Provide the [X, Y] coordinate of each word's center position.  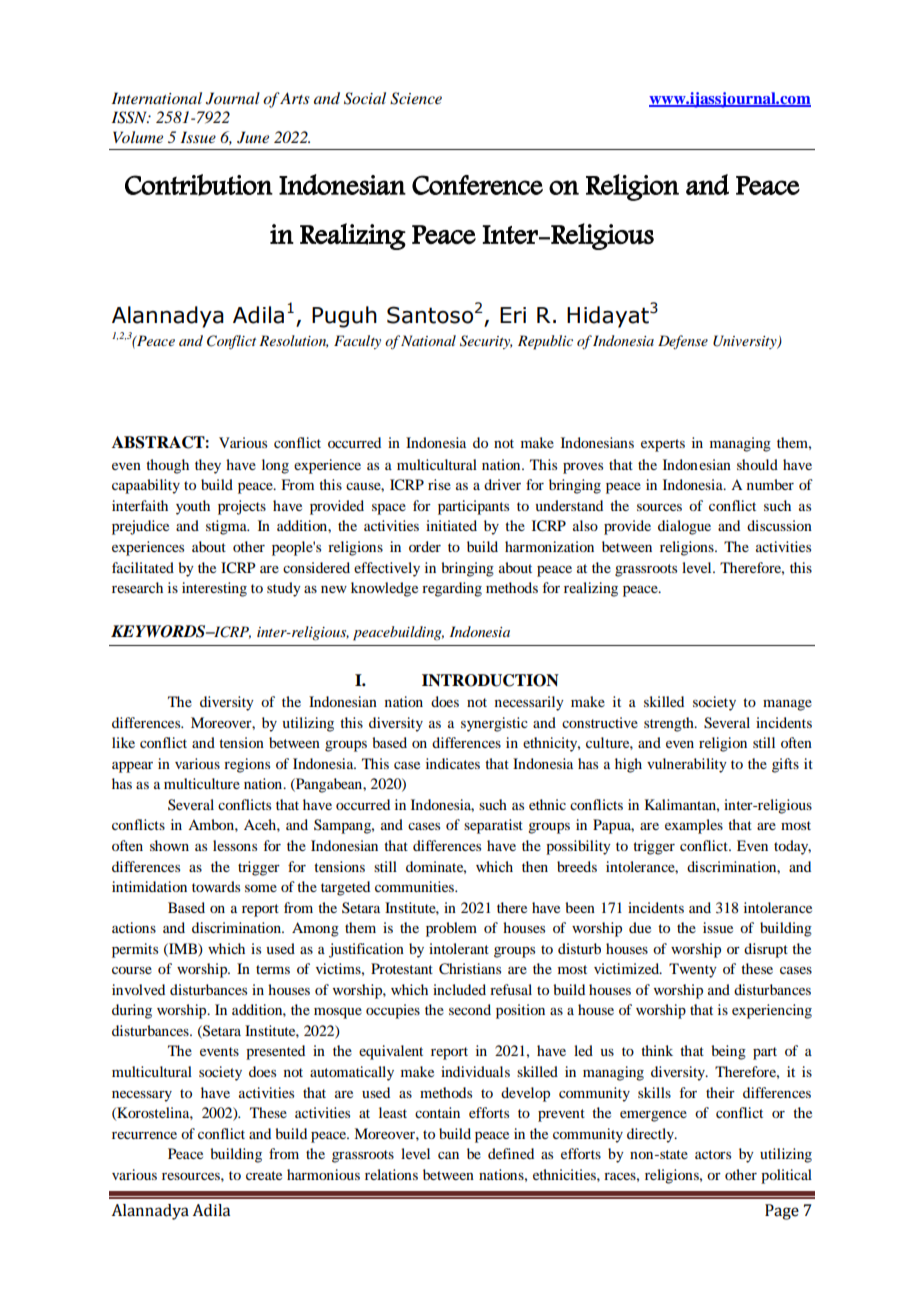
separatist [493, 826]
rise [439, 484]
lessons [235, 845]
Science [416, 98]
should [757, 464]
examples [694, 826]
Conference [477, 185]
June [253, 137]
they [208, 466]
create [264, 1175]
